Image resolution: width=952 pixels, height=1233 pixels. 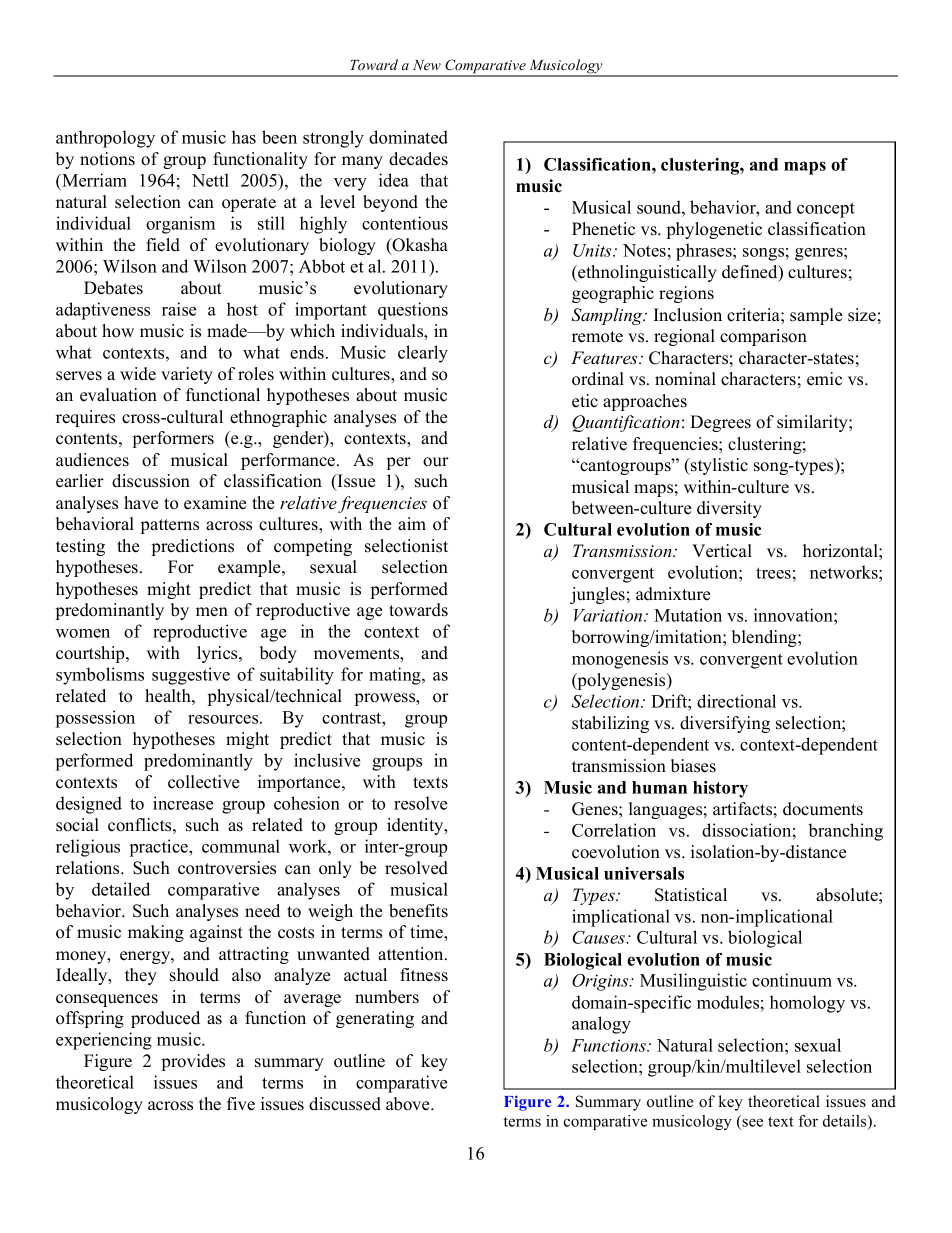 I want to click on comparison, so click(x=763, y=337).
